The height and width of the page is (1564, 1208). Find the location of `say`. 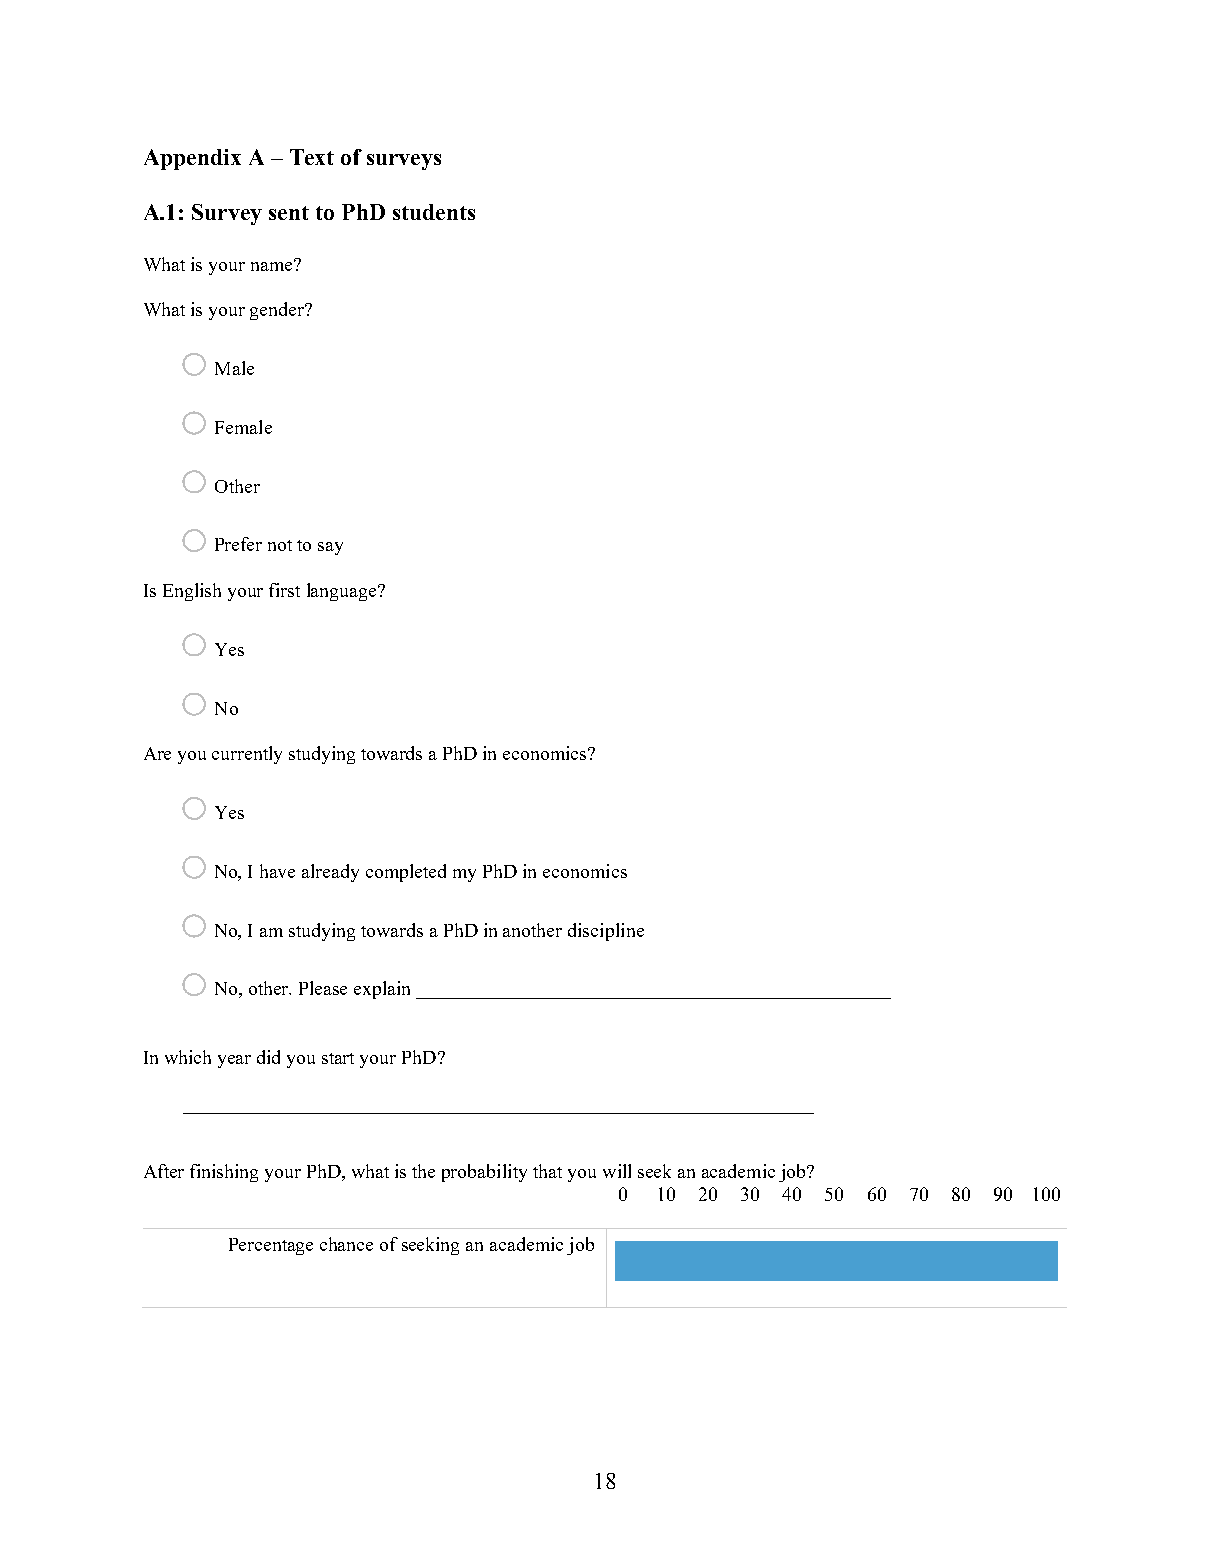

say is located at coordinates (330, 548).
